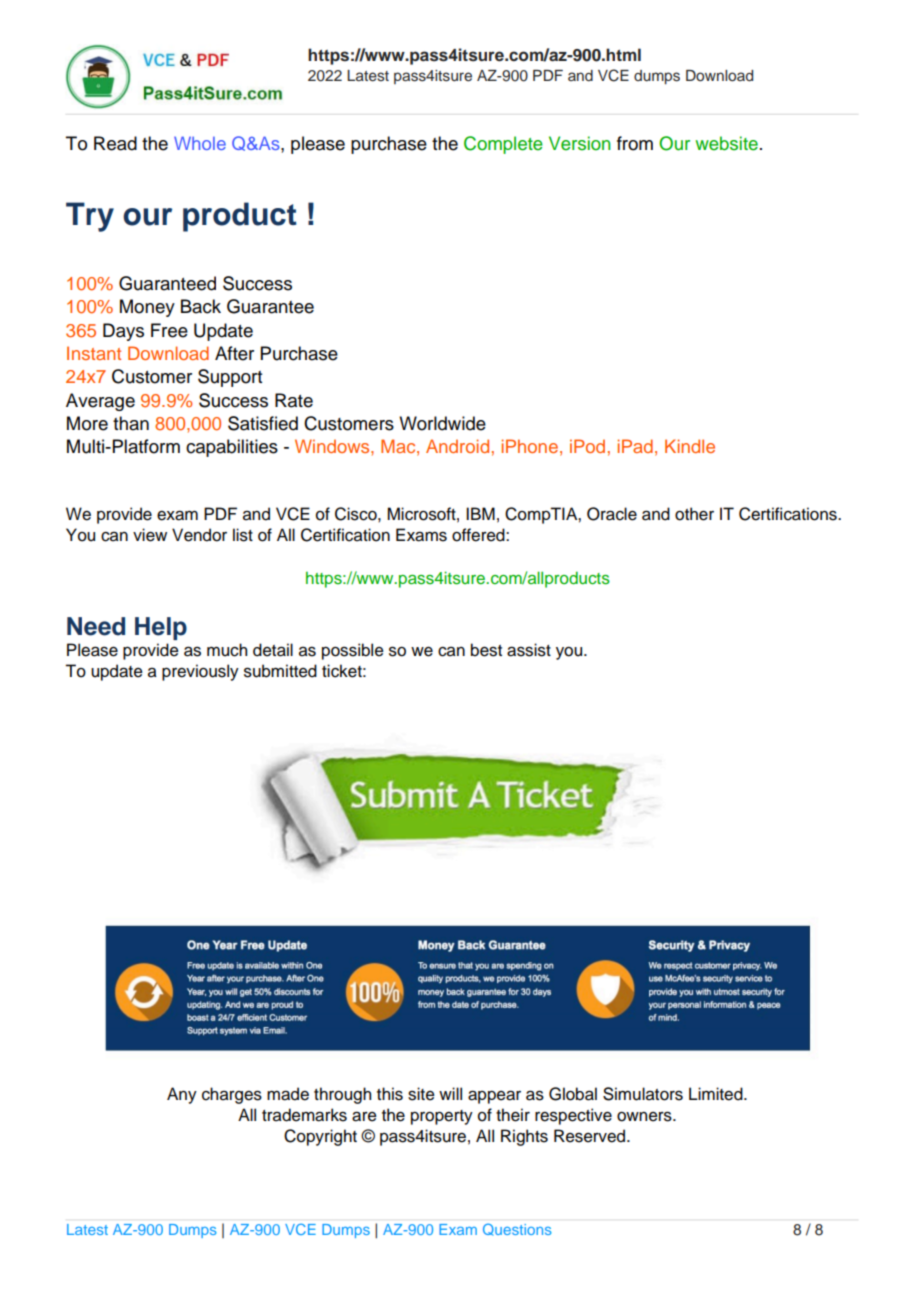  Describe the element at coordinates (169, 330) in the screenshot. I see `Free` at that location.
